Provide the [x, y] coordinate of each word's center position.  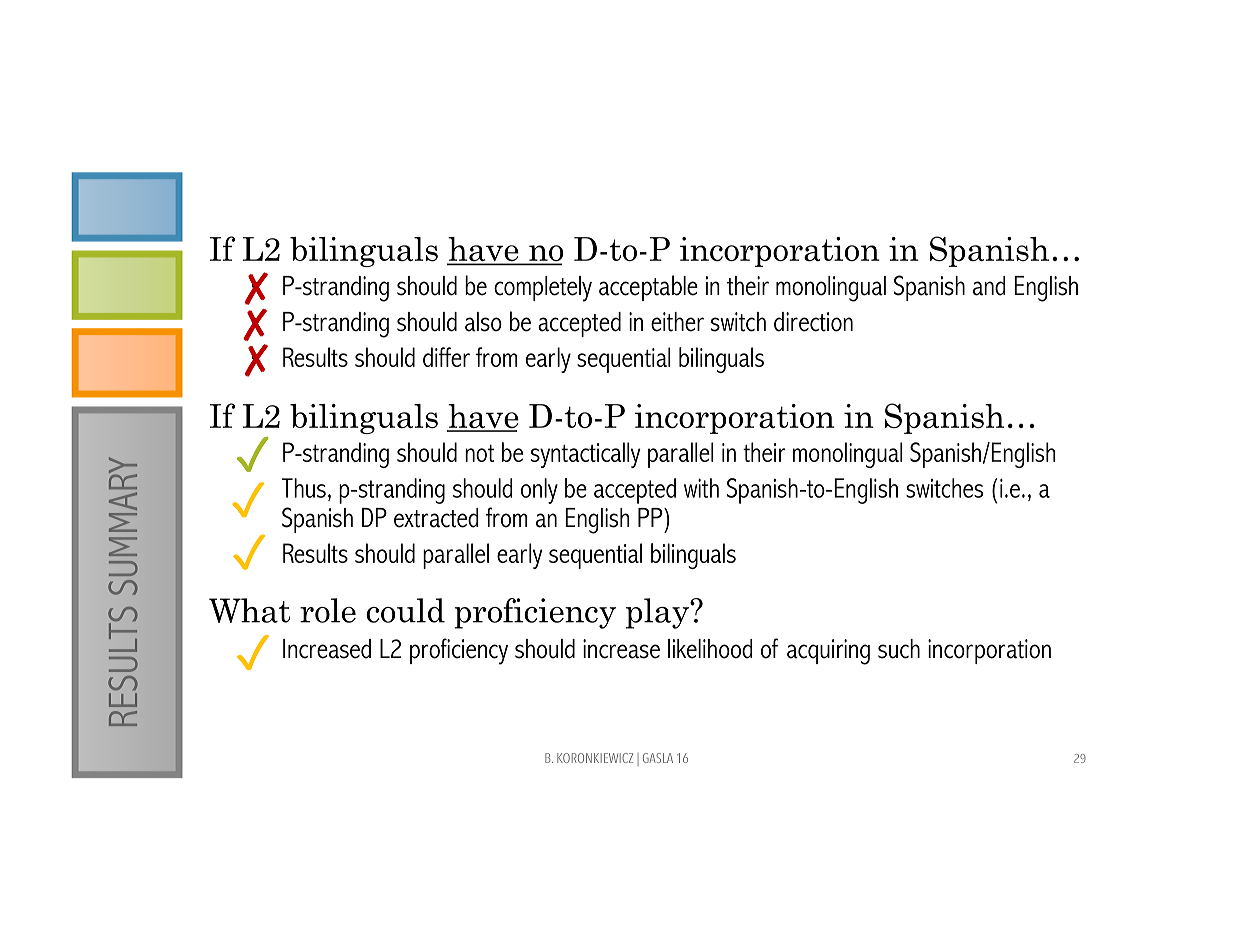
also [483, 322]
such [899, 649]
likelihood [710, 649]
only [539, 491]
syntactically [585, 455]
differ [446, 357]
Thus [304, 488]
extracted [436, 518]
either [677, 322]
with [701, 488]
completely [543, 289]
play [658, 613]
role [328, 610]
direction [813, 322]
